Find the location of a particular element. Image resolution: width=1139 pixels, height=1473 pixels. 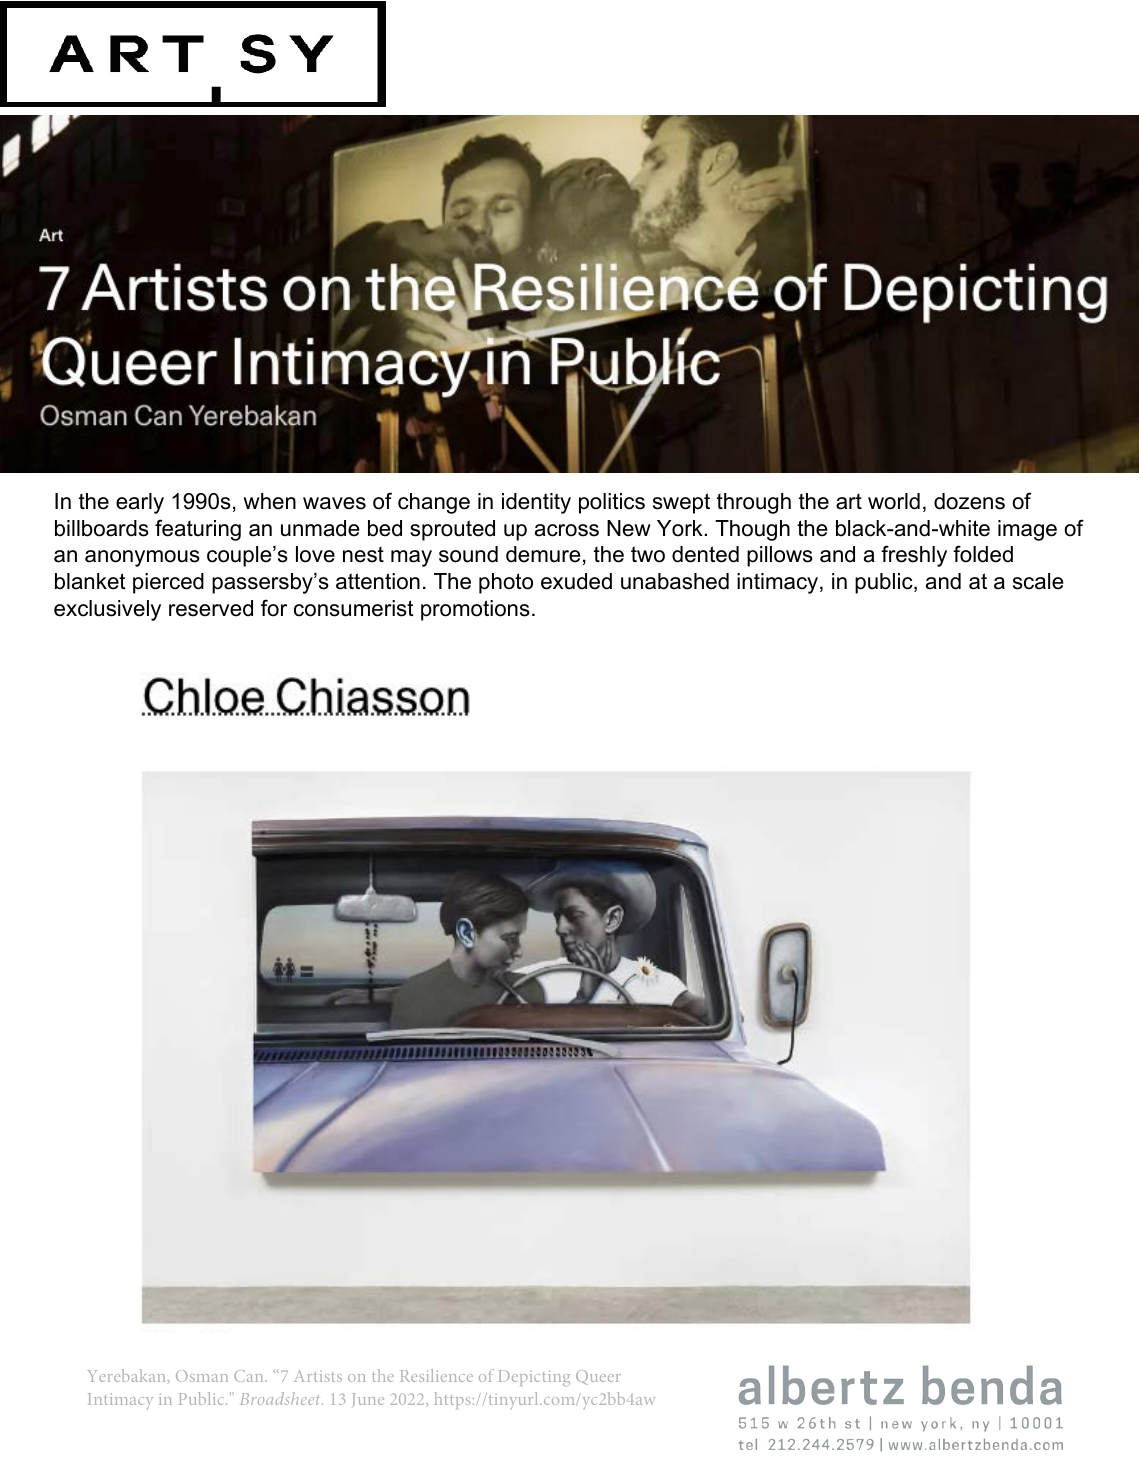

Depicting is located at coordinates (534, 1378).
